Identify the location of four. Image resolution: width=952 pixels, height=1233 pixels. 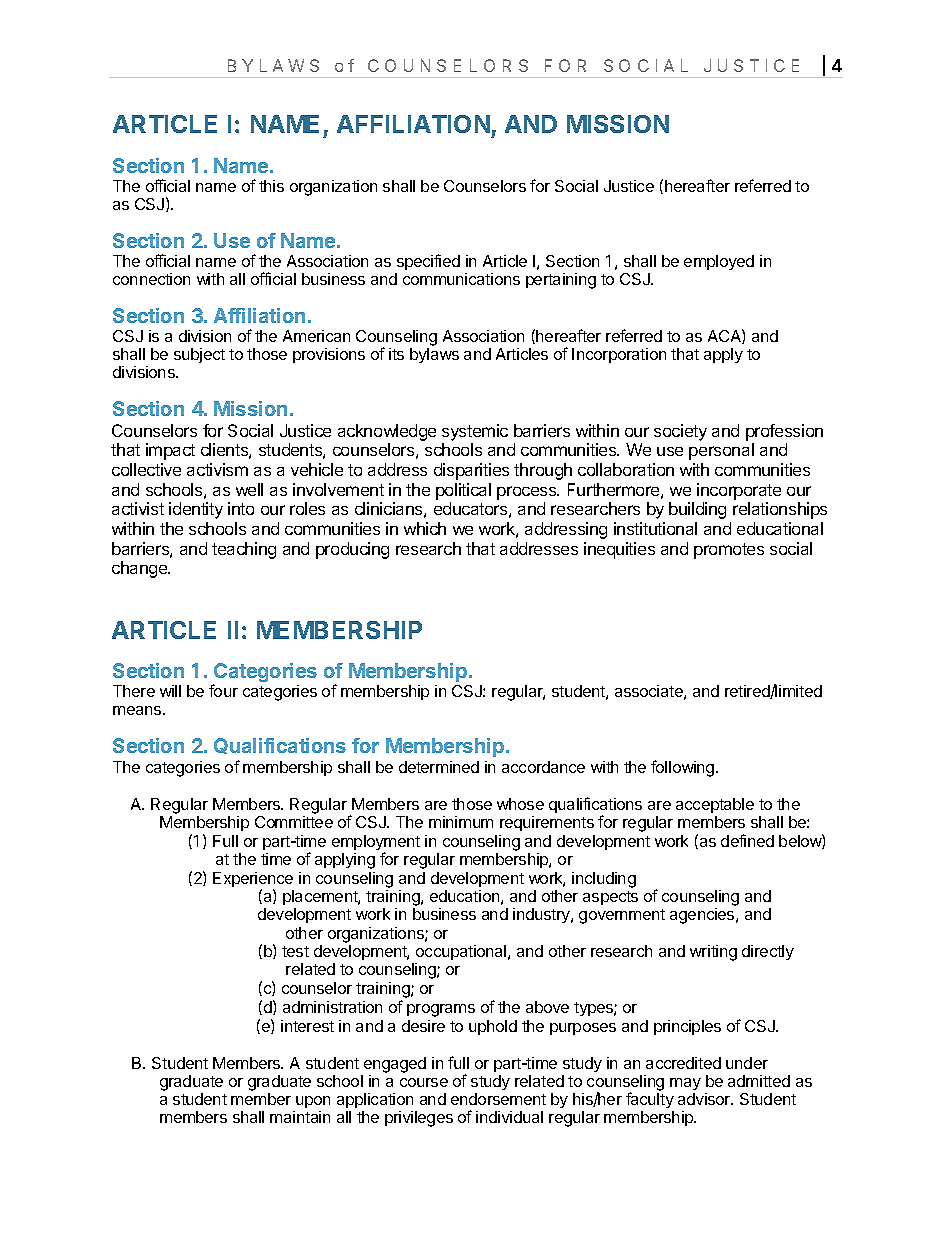
(223, 690).
